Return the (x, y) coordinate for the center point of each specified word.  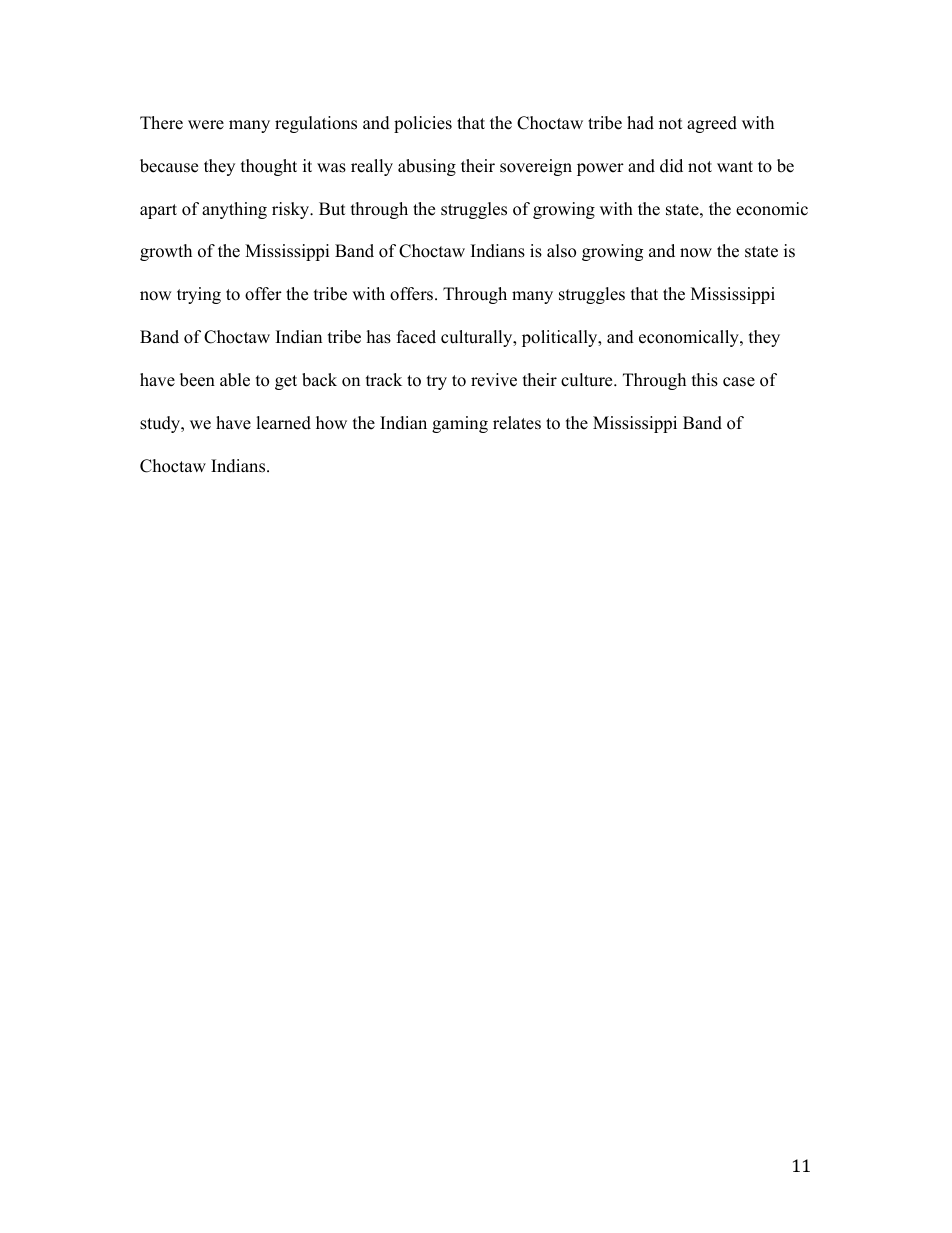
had (640, 123)
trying (199, 295)
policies (423, 124)
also (561, 251)
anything (234, 210)
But (332, 209)
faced (416, 337)
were (206, 125)
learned (283, 423)
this (705, 380)
